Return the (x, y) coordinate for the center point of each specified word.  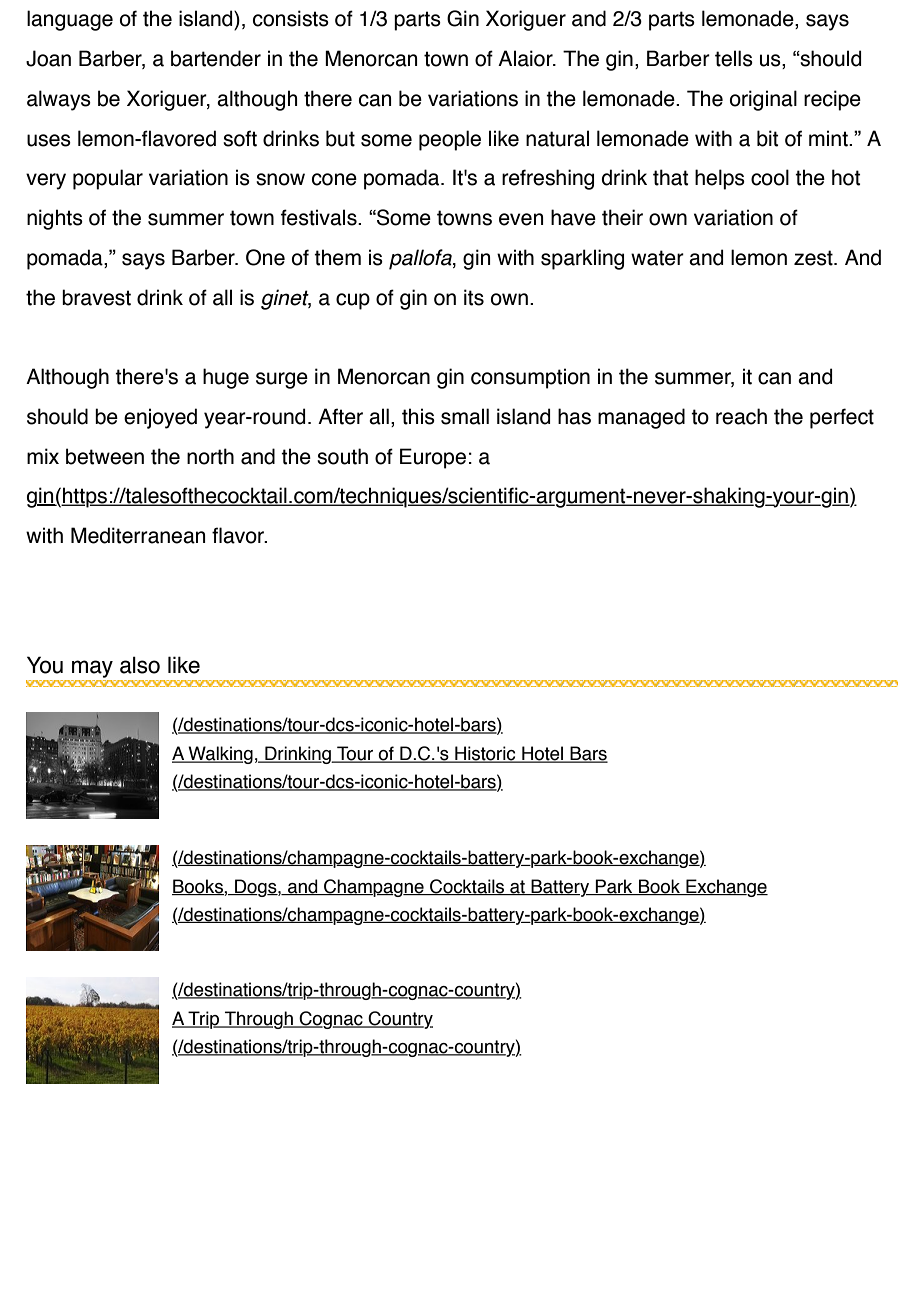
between (105, 456)
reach (741, 416)
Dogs (256, 888)
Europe (433, 458)
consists (291, 18)
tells (734, 58)
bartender (216, 58)
